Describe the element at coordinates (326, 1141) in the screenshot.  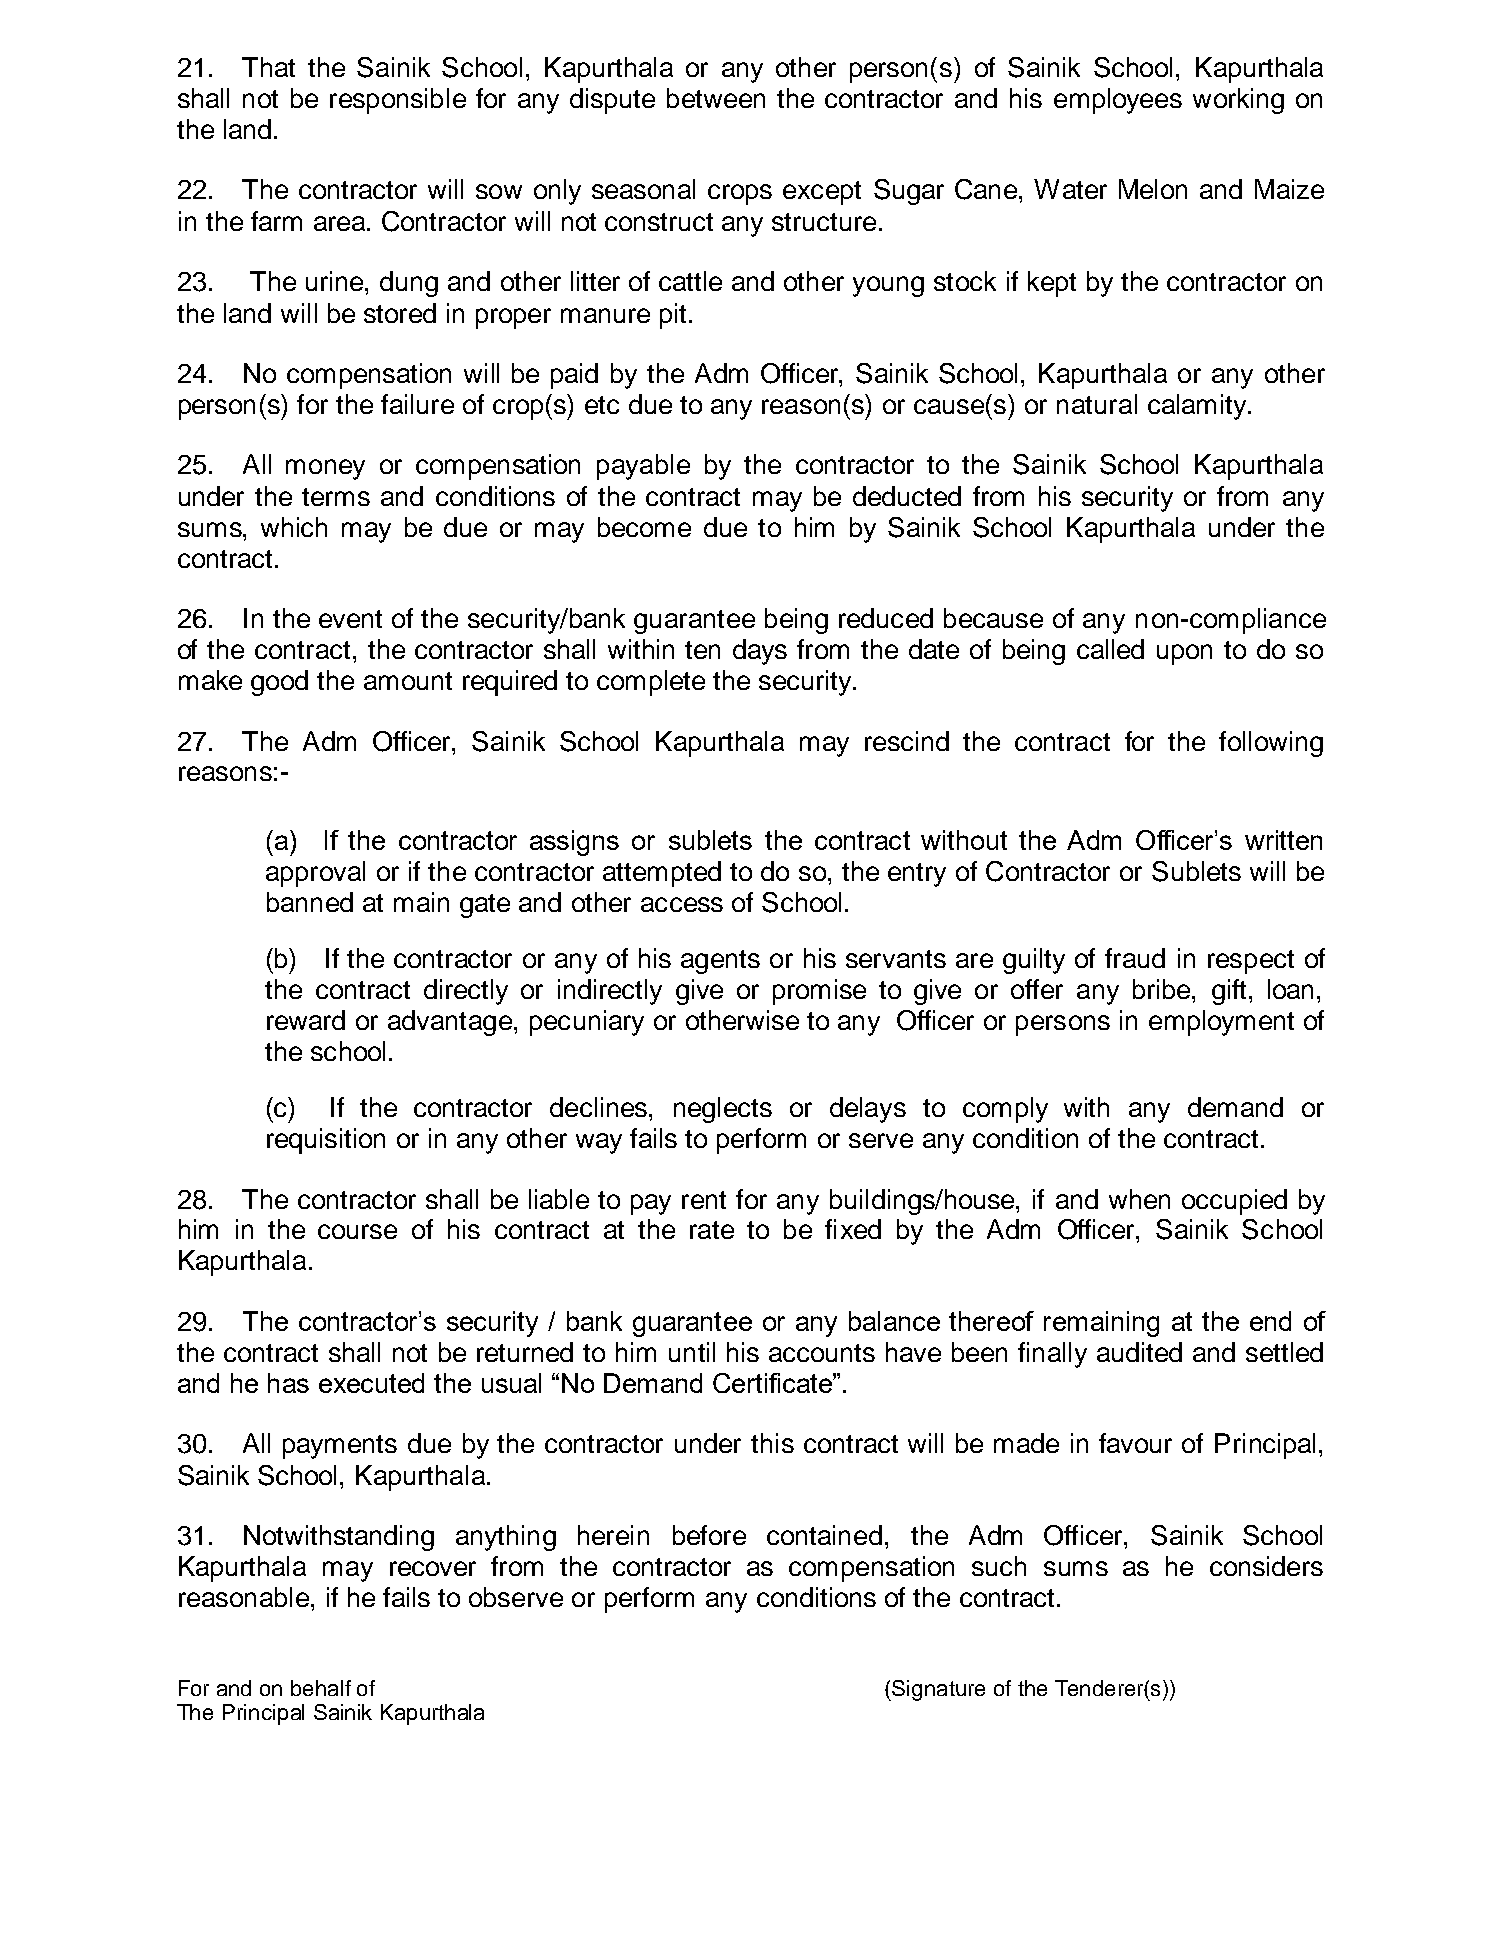
I see `requisition` at that location.
